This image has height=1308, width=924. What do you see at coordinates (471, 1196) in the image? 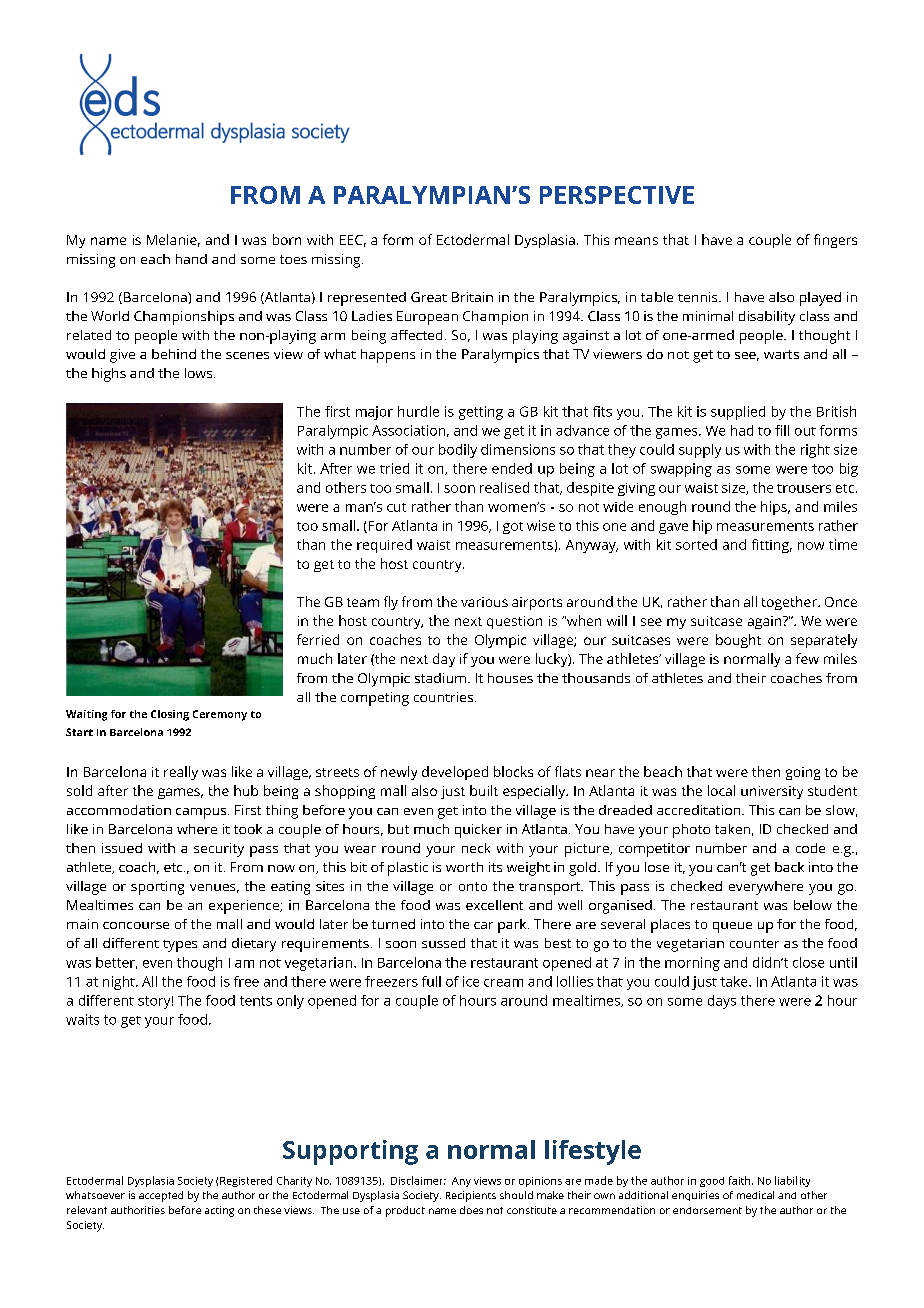
I see `Recipients` at bounding box center [471, 1196].
